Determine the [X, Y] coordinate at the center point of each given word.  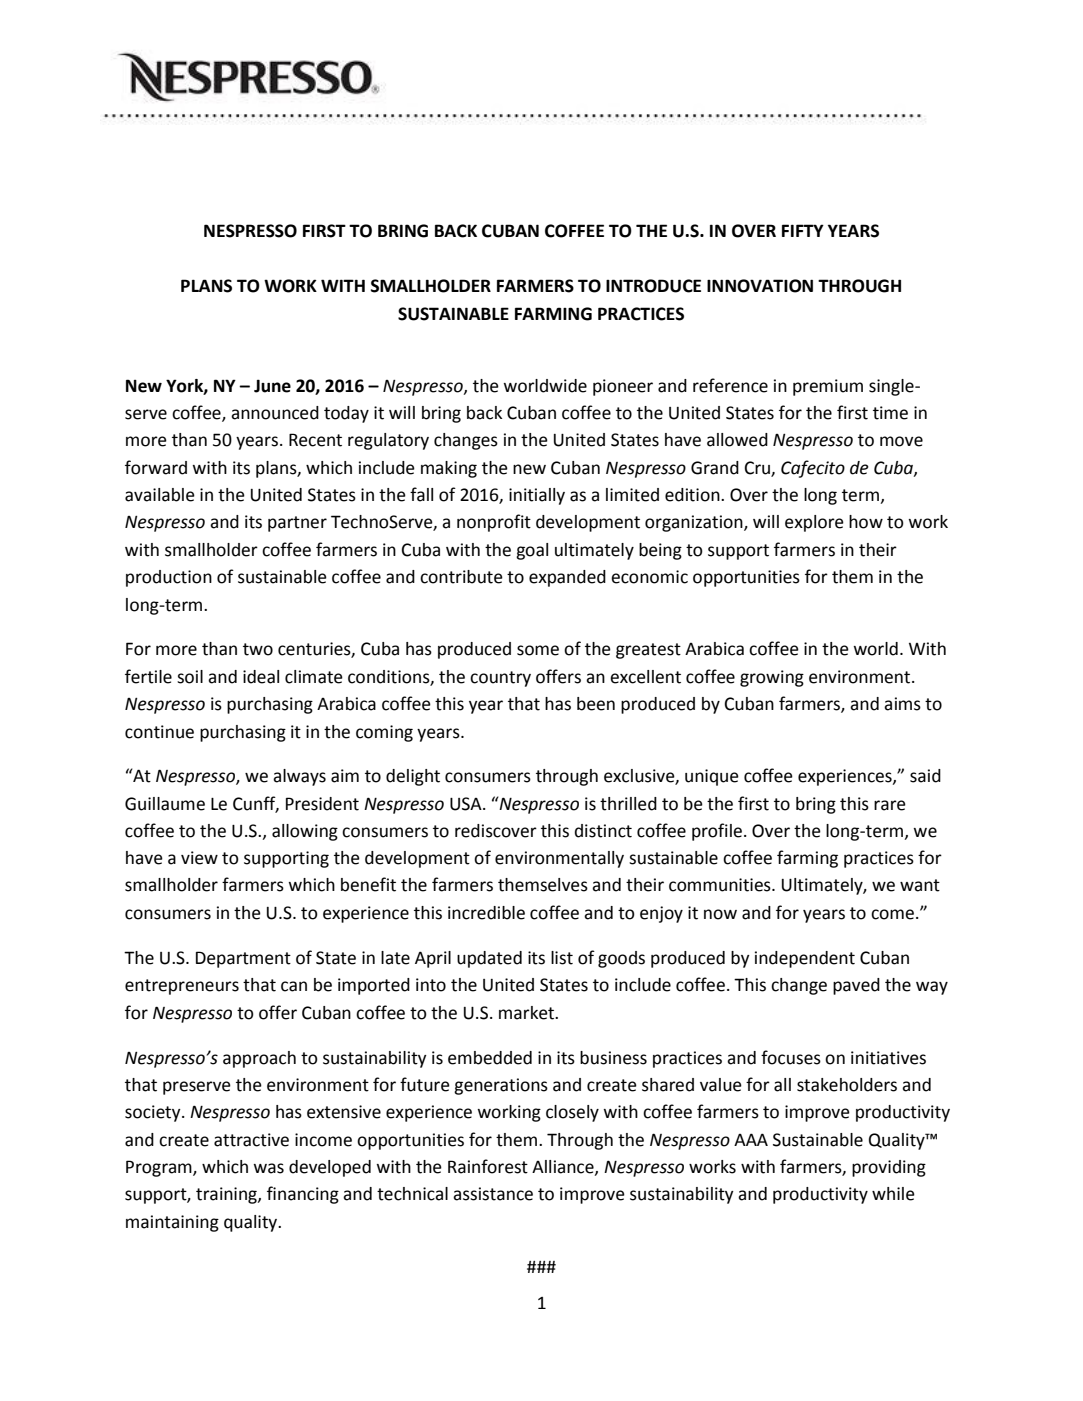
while [893, 1194]
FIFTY [803, 230]
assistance [493, 1194]
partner [297, 524]
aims [902, 704]
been [596, 704]
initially [537, 496]
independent [805, 959]
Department [243, 959]
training [227, 1195]
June [272, 386]
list [562, 958]
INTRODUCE [653, 286]
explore [814, 523]
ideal [261, 677]
